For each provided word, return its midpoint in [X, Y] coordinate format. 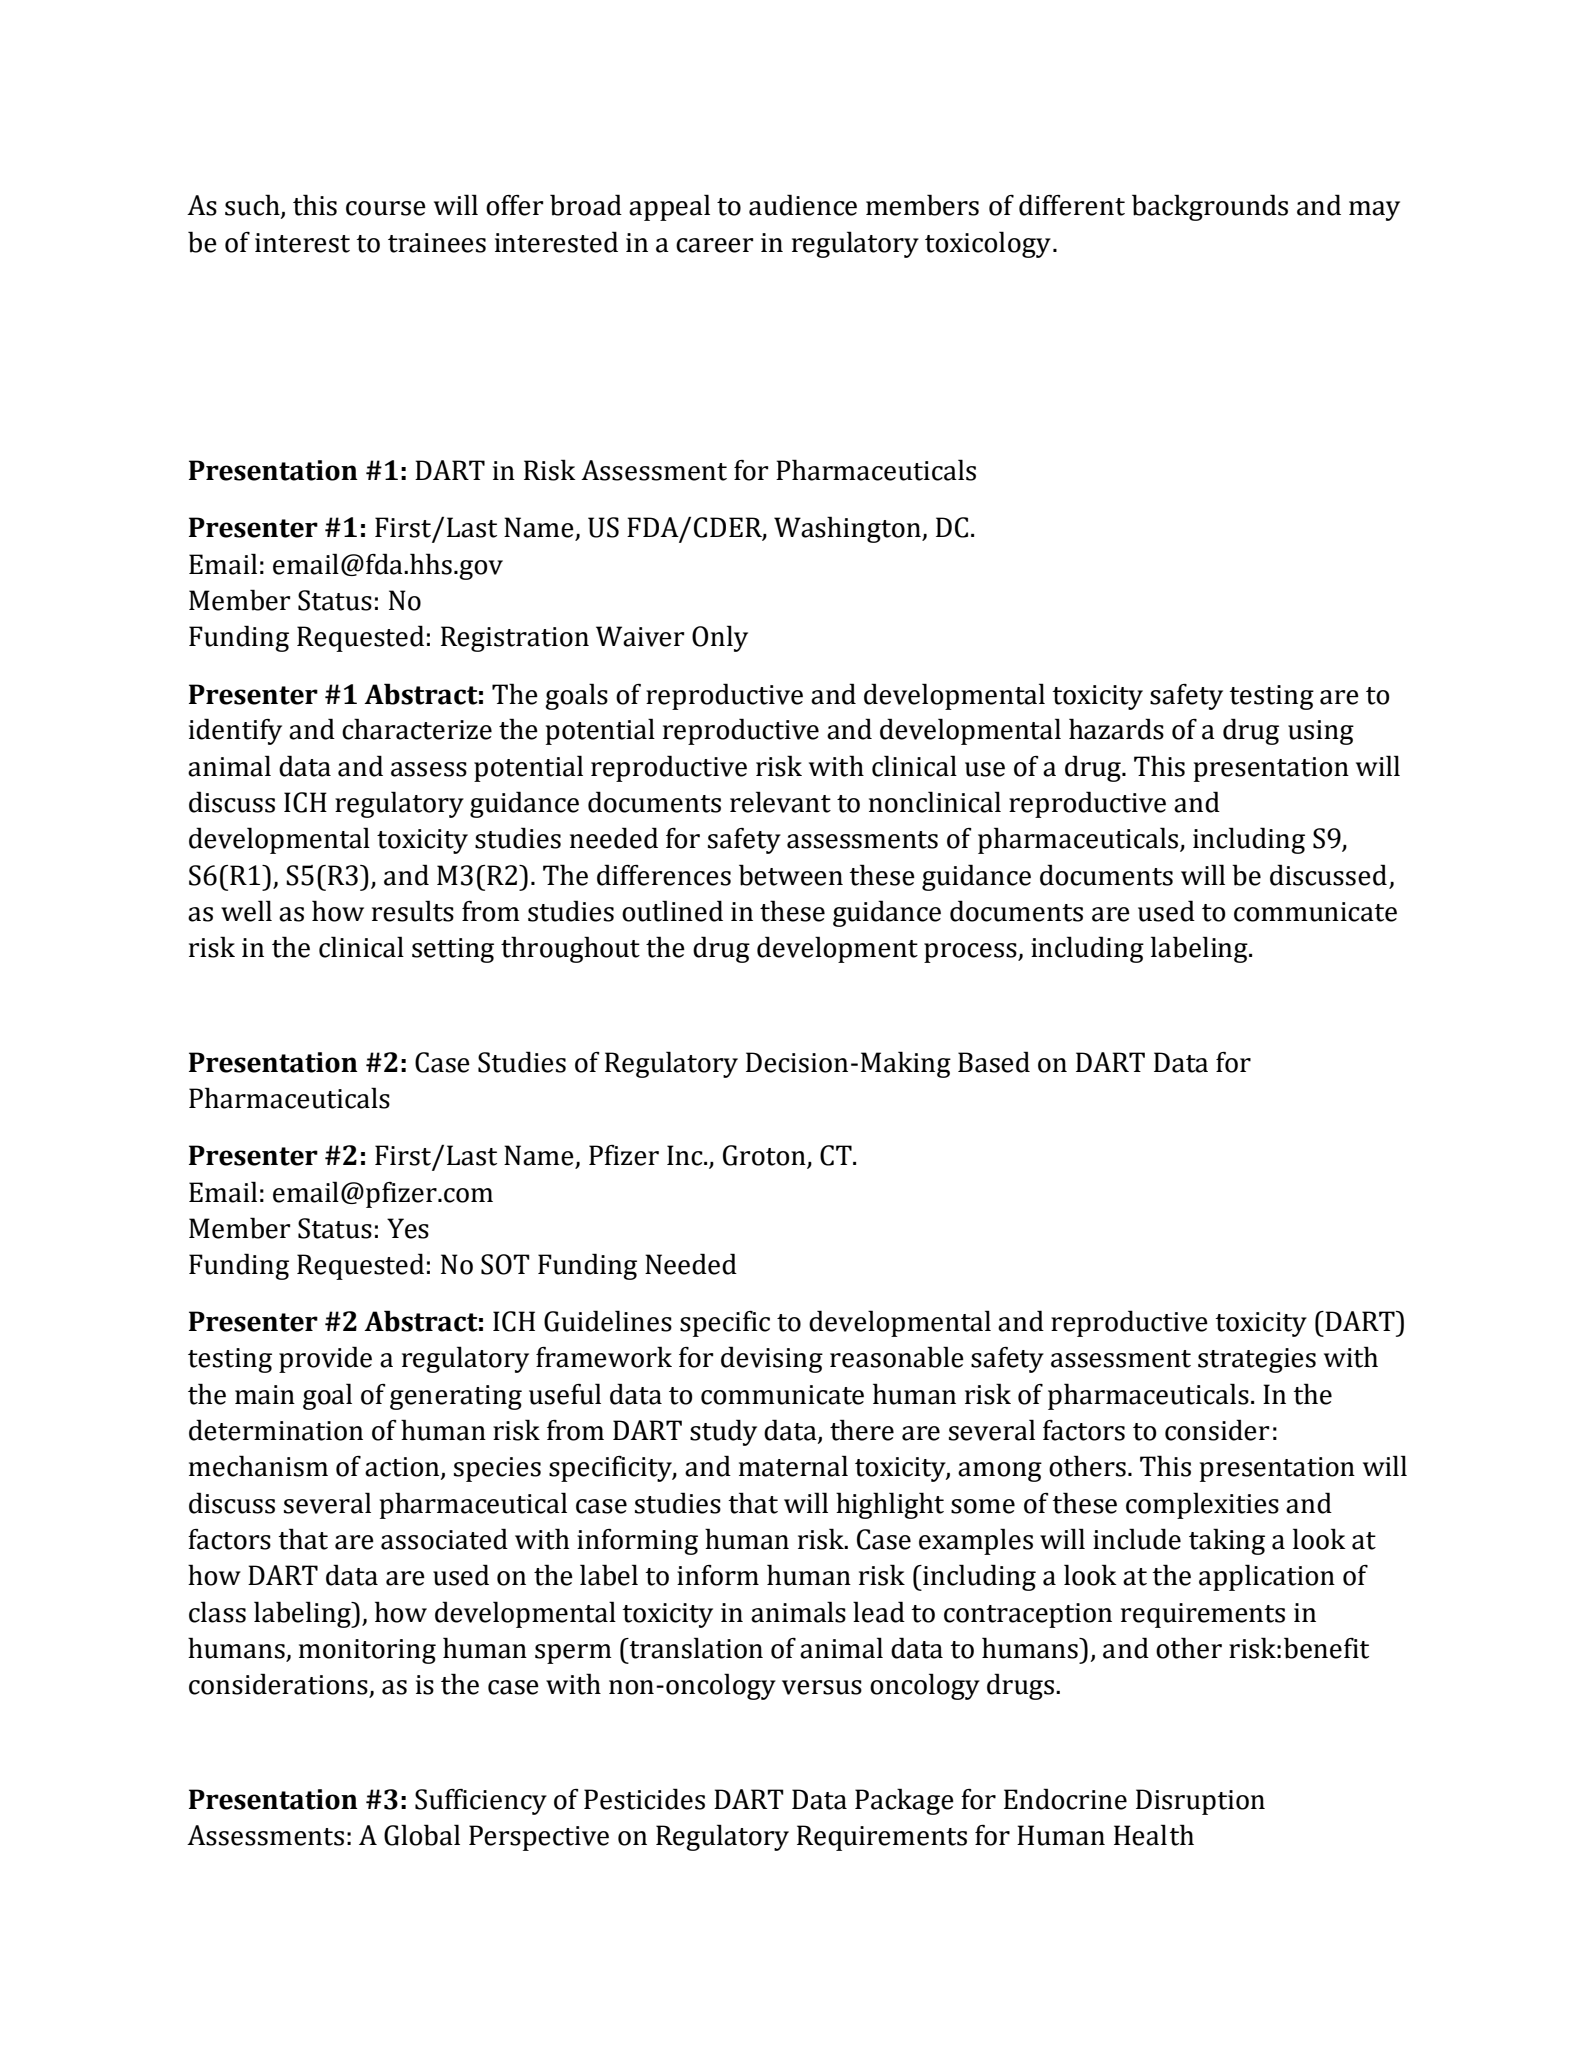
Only [720, 638]
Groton [765, 1156]
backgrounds [1210, 207]
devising [772, 1359]
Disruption [1200, 1802]
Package [904, 1801]
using [1321, 732]
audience [803, 205]
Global [422, 1835]
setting [453, 950]
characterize [417, 729]
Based [994, 1062]
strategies [1257, 1360]
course [386, 208]
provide [325, 1359]
